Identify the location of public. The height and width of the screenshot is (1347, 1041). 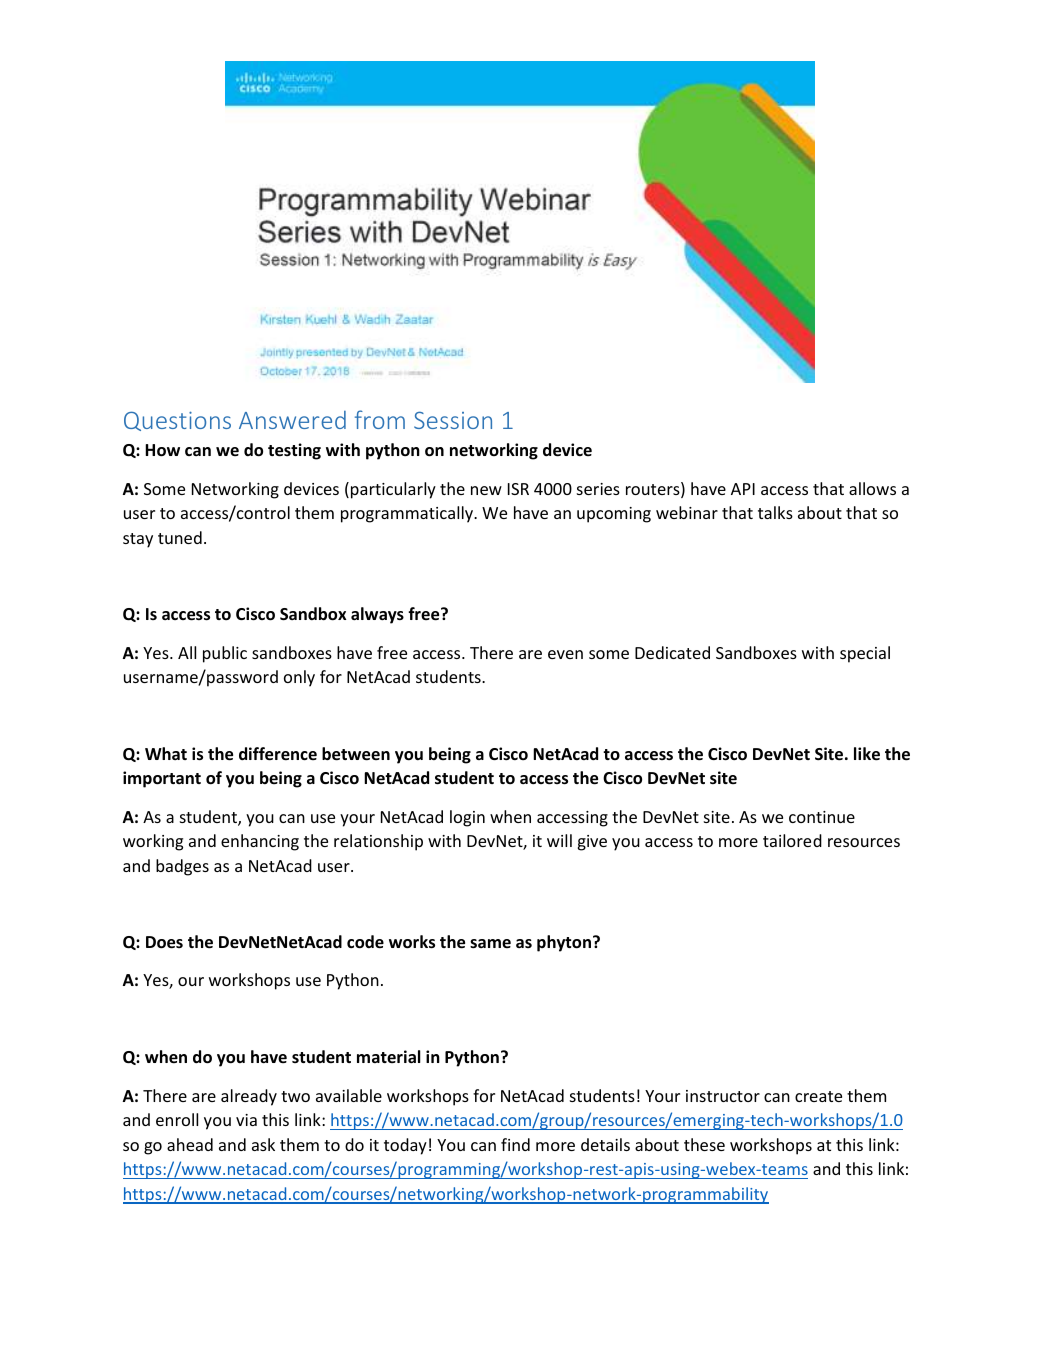
(225, 654).
